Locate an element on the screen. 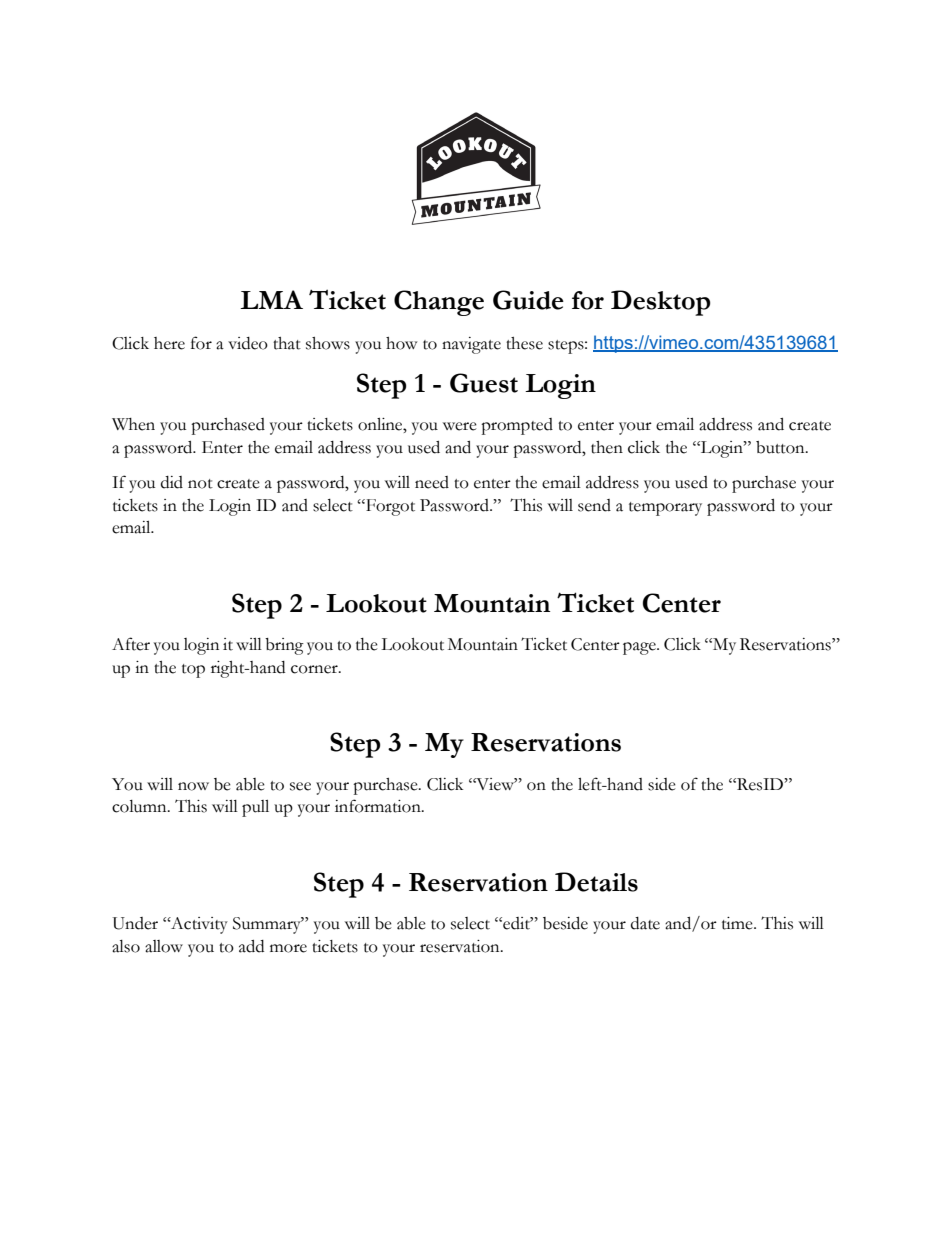 This screenshot has width=952, height=1233. Desktop is located at coordinates (660, 303).
